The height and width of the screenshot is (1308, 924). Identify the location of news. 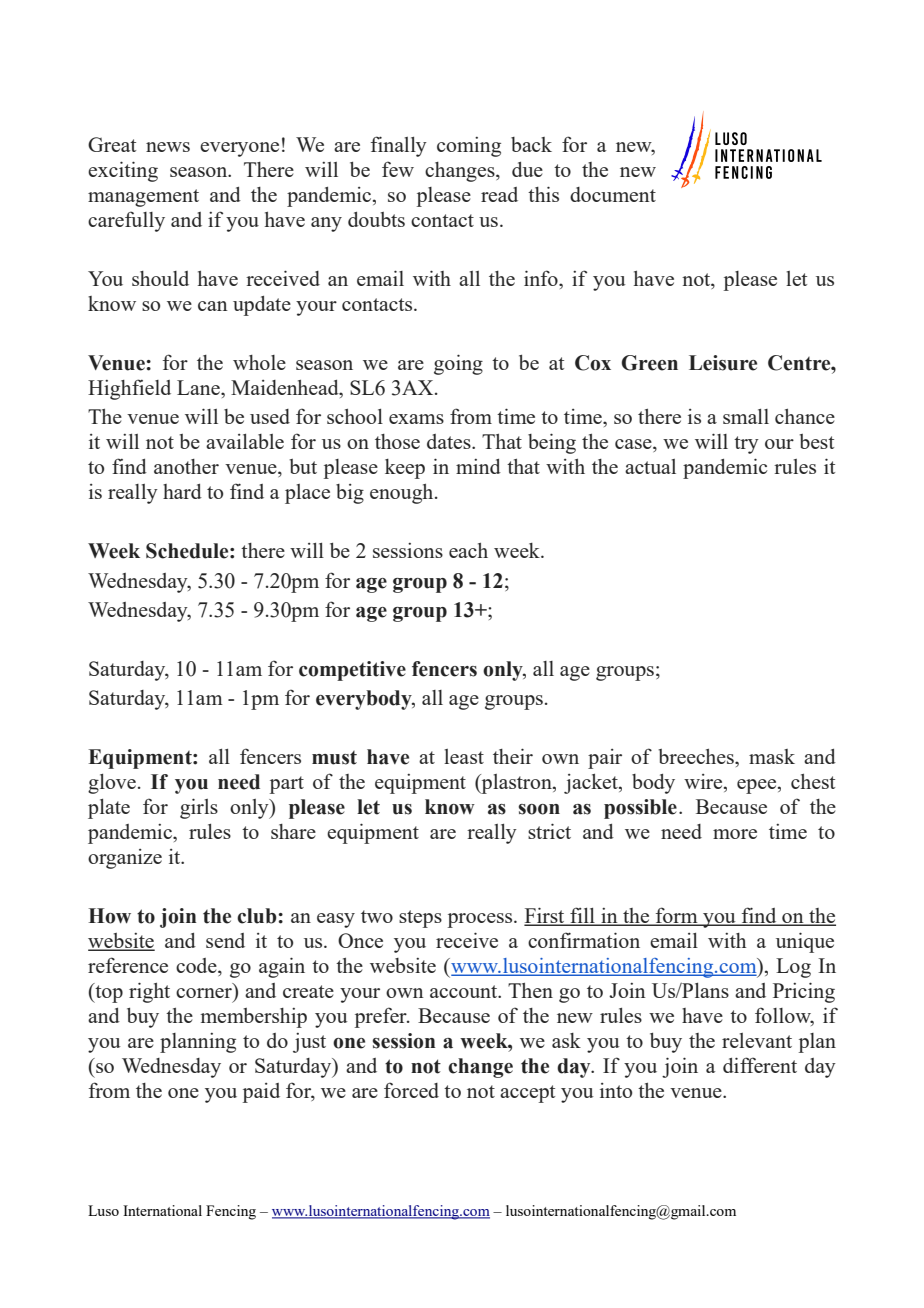
(168, 147).
